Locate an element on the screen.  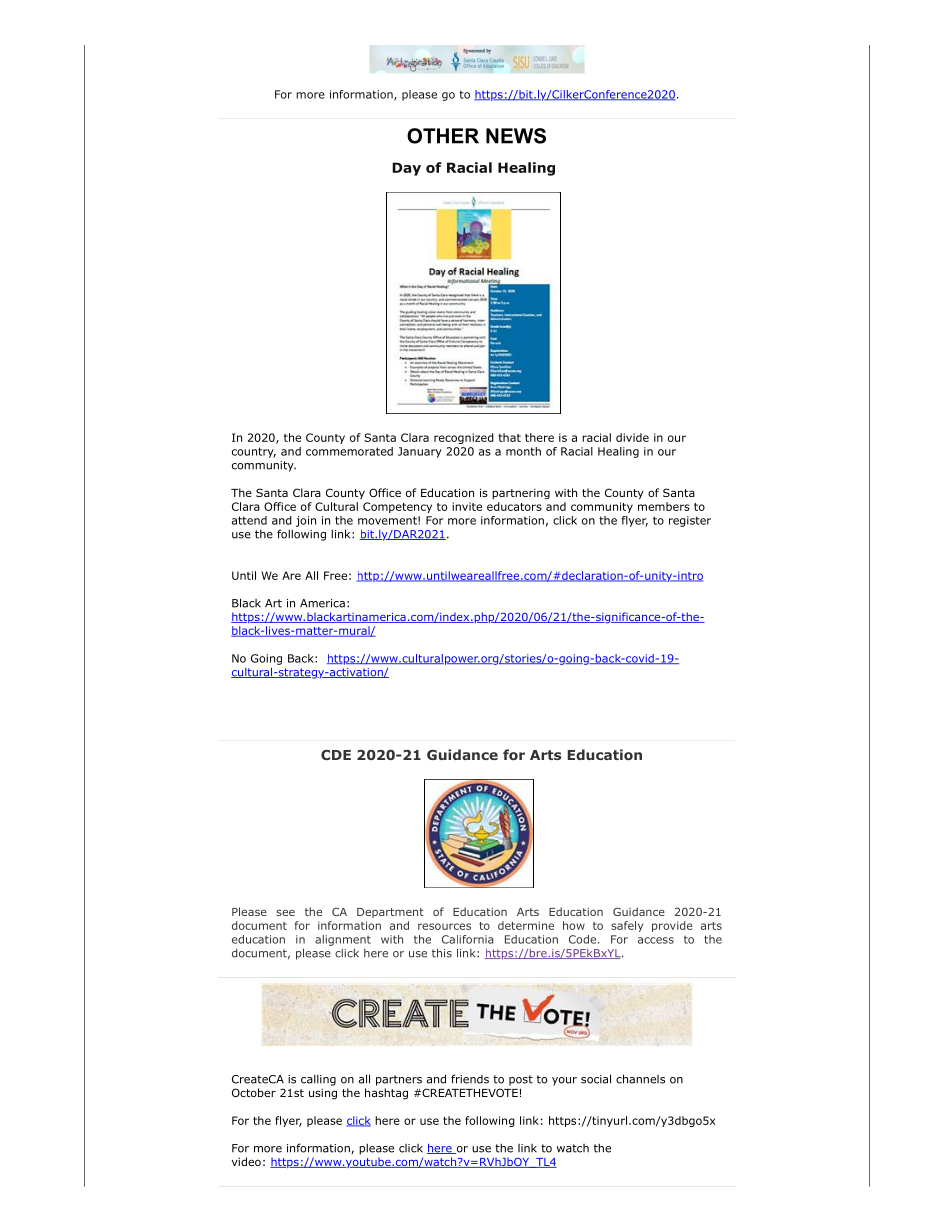
friends is located at coordinates (470, 1079).
